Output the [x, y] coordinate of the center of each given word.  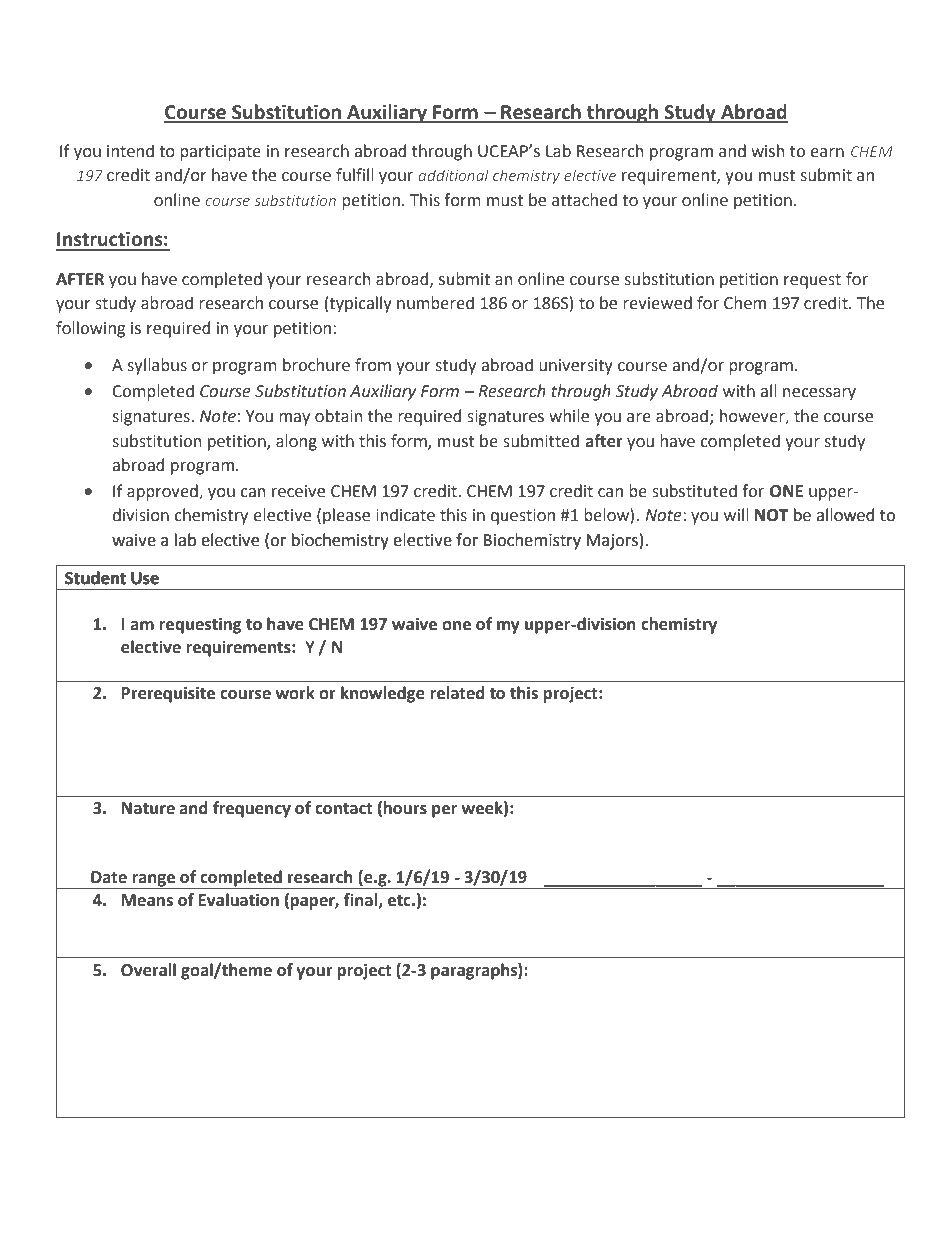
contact [344, 809]
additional [454, 175]
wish [767, 151]
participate [220, 153]
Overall [148, 970]
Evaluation [239, 900]
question [523, 517]
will [736, 514]
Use [145, 578]
